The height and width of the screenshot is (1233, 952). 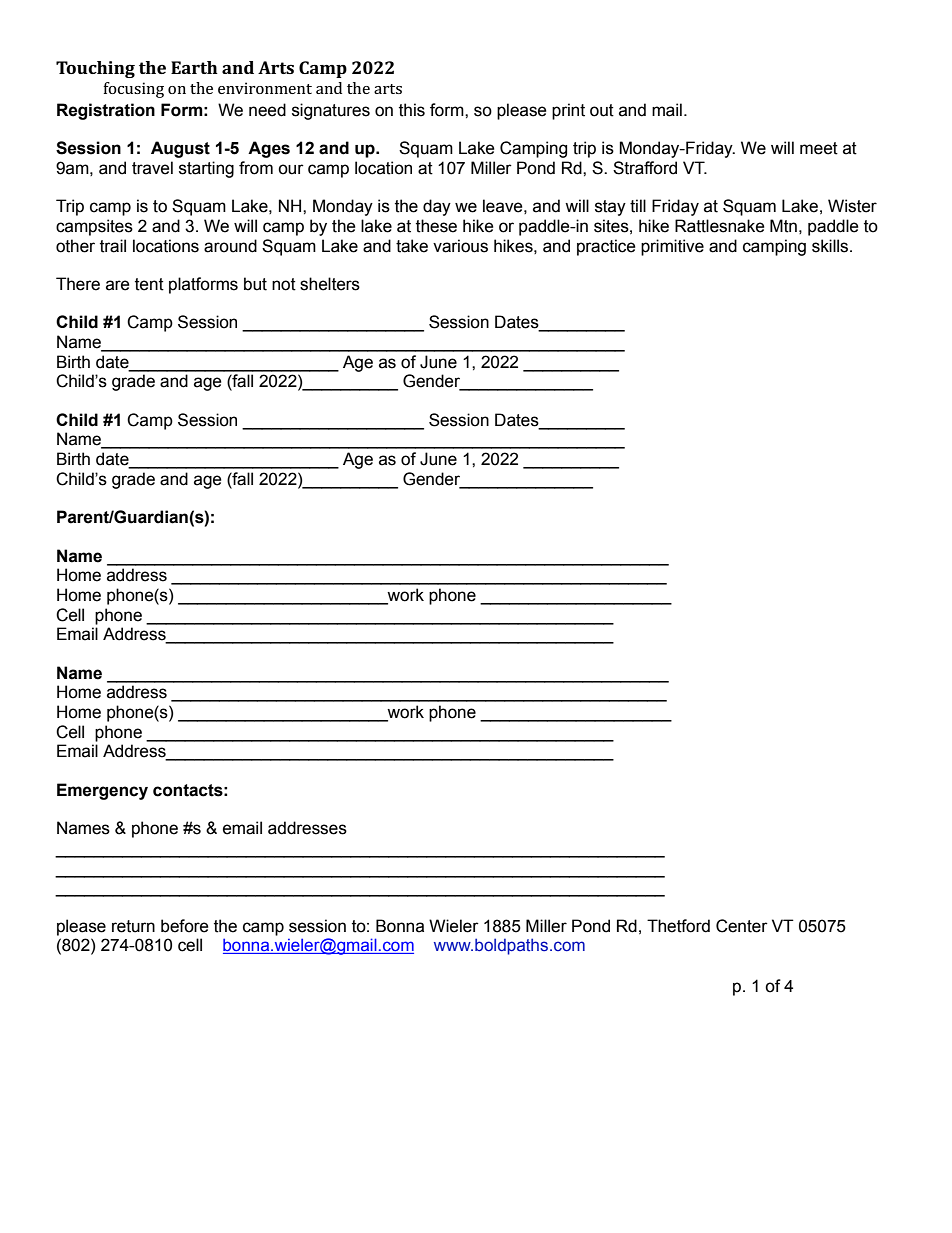 I want to click on meet, so click(x=819, y=148).
